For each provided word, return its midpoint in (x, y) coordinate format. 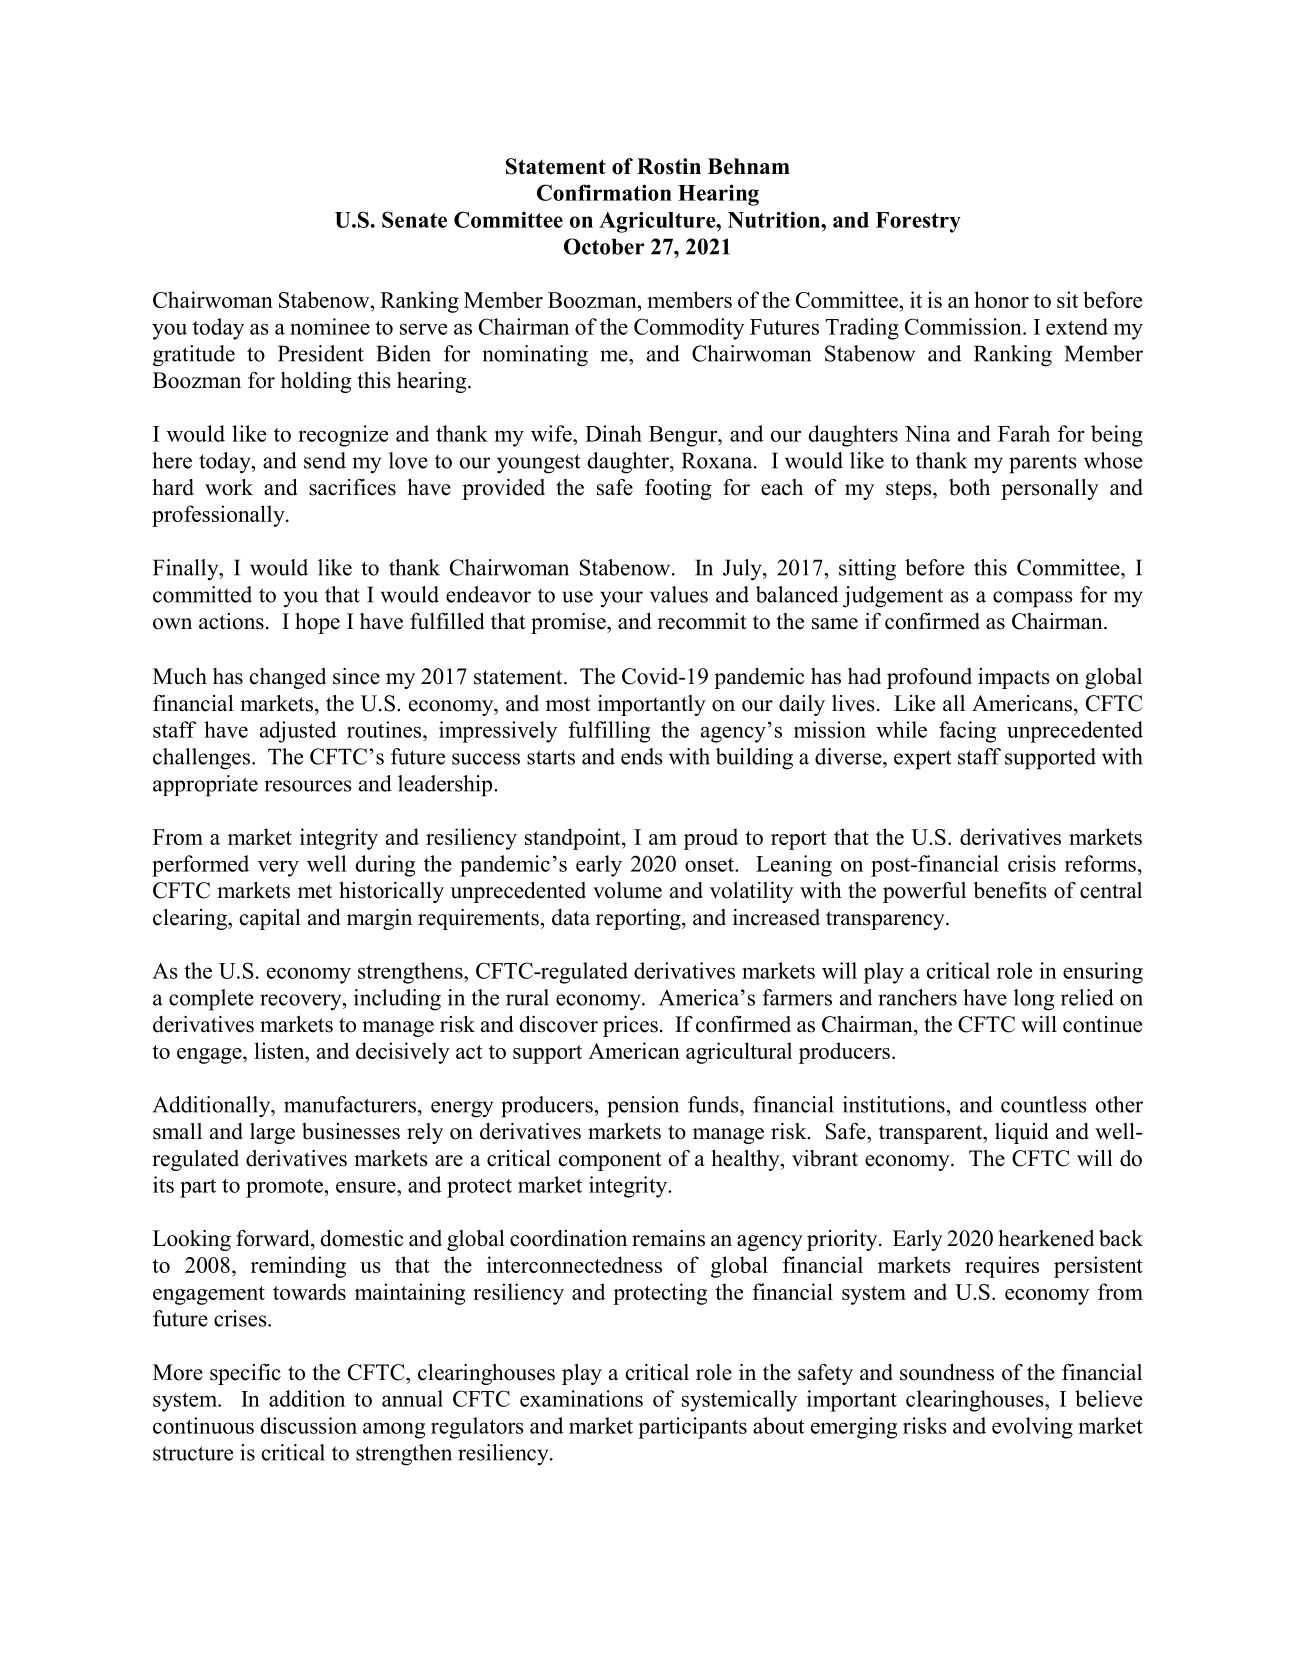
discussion (308, 1425)
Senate (414, 219)
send (325, 460)
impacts (1014, 678)
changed (288, 678)
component (610, 1161)
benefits (1010, 890)
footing (678, 489)
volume (627, 890)
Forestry (918, 222)
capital (270, 919)
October (604, 246)
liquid (1022, 1133)
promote (285, 1188)
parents (1043, 464)
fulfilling (609, 732)
